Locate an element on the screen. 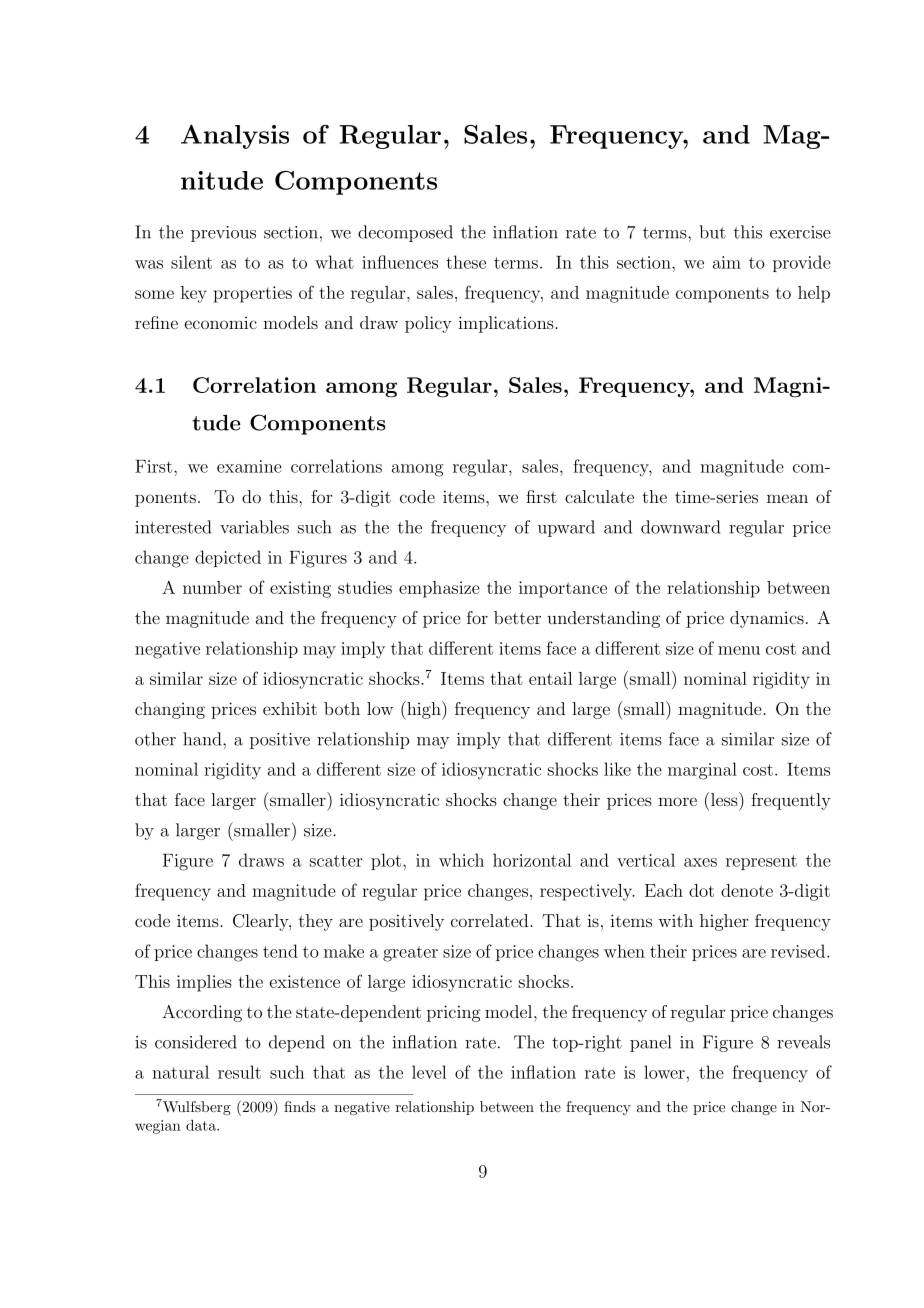 This screenshot has width=924, height=1308. lower is located at coordinates (664, 1072).
